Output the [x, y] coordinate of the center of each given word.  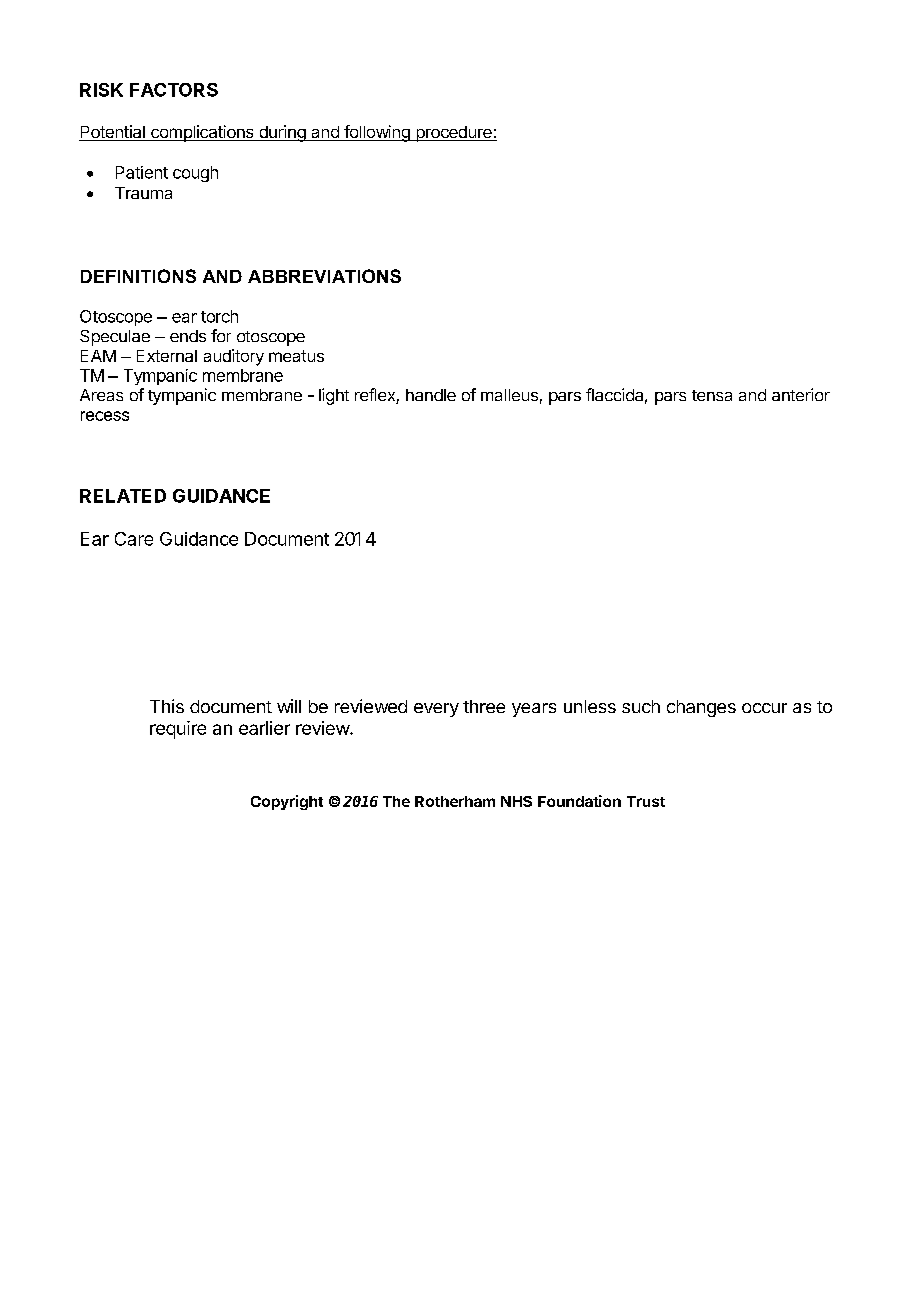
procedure [454, 134]
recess [105, 416]
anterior [801, 394]
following [377, 133]
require [178, 730]
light [334, 396]
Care [134, 539]
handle [431, 395]
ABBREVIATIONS [324, 276]
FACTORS [174, 90]
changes [701, 708]
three [484, 706]
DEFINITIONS [138, 276]
